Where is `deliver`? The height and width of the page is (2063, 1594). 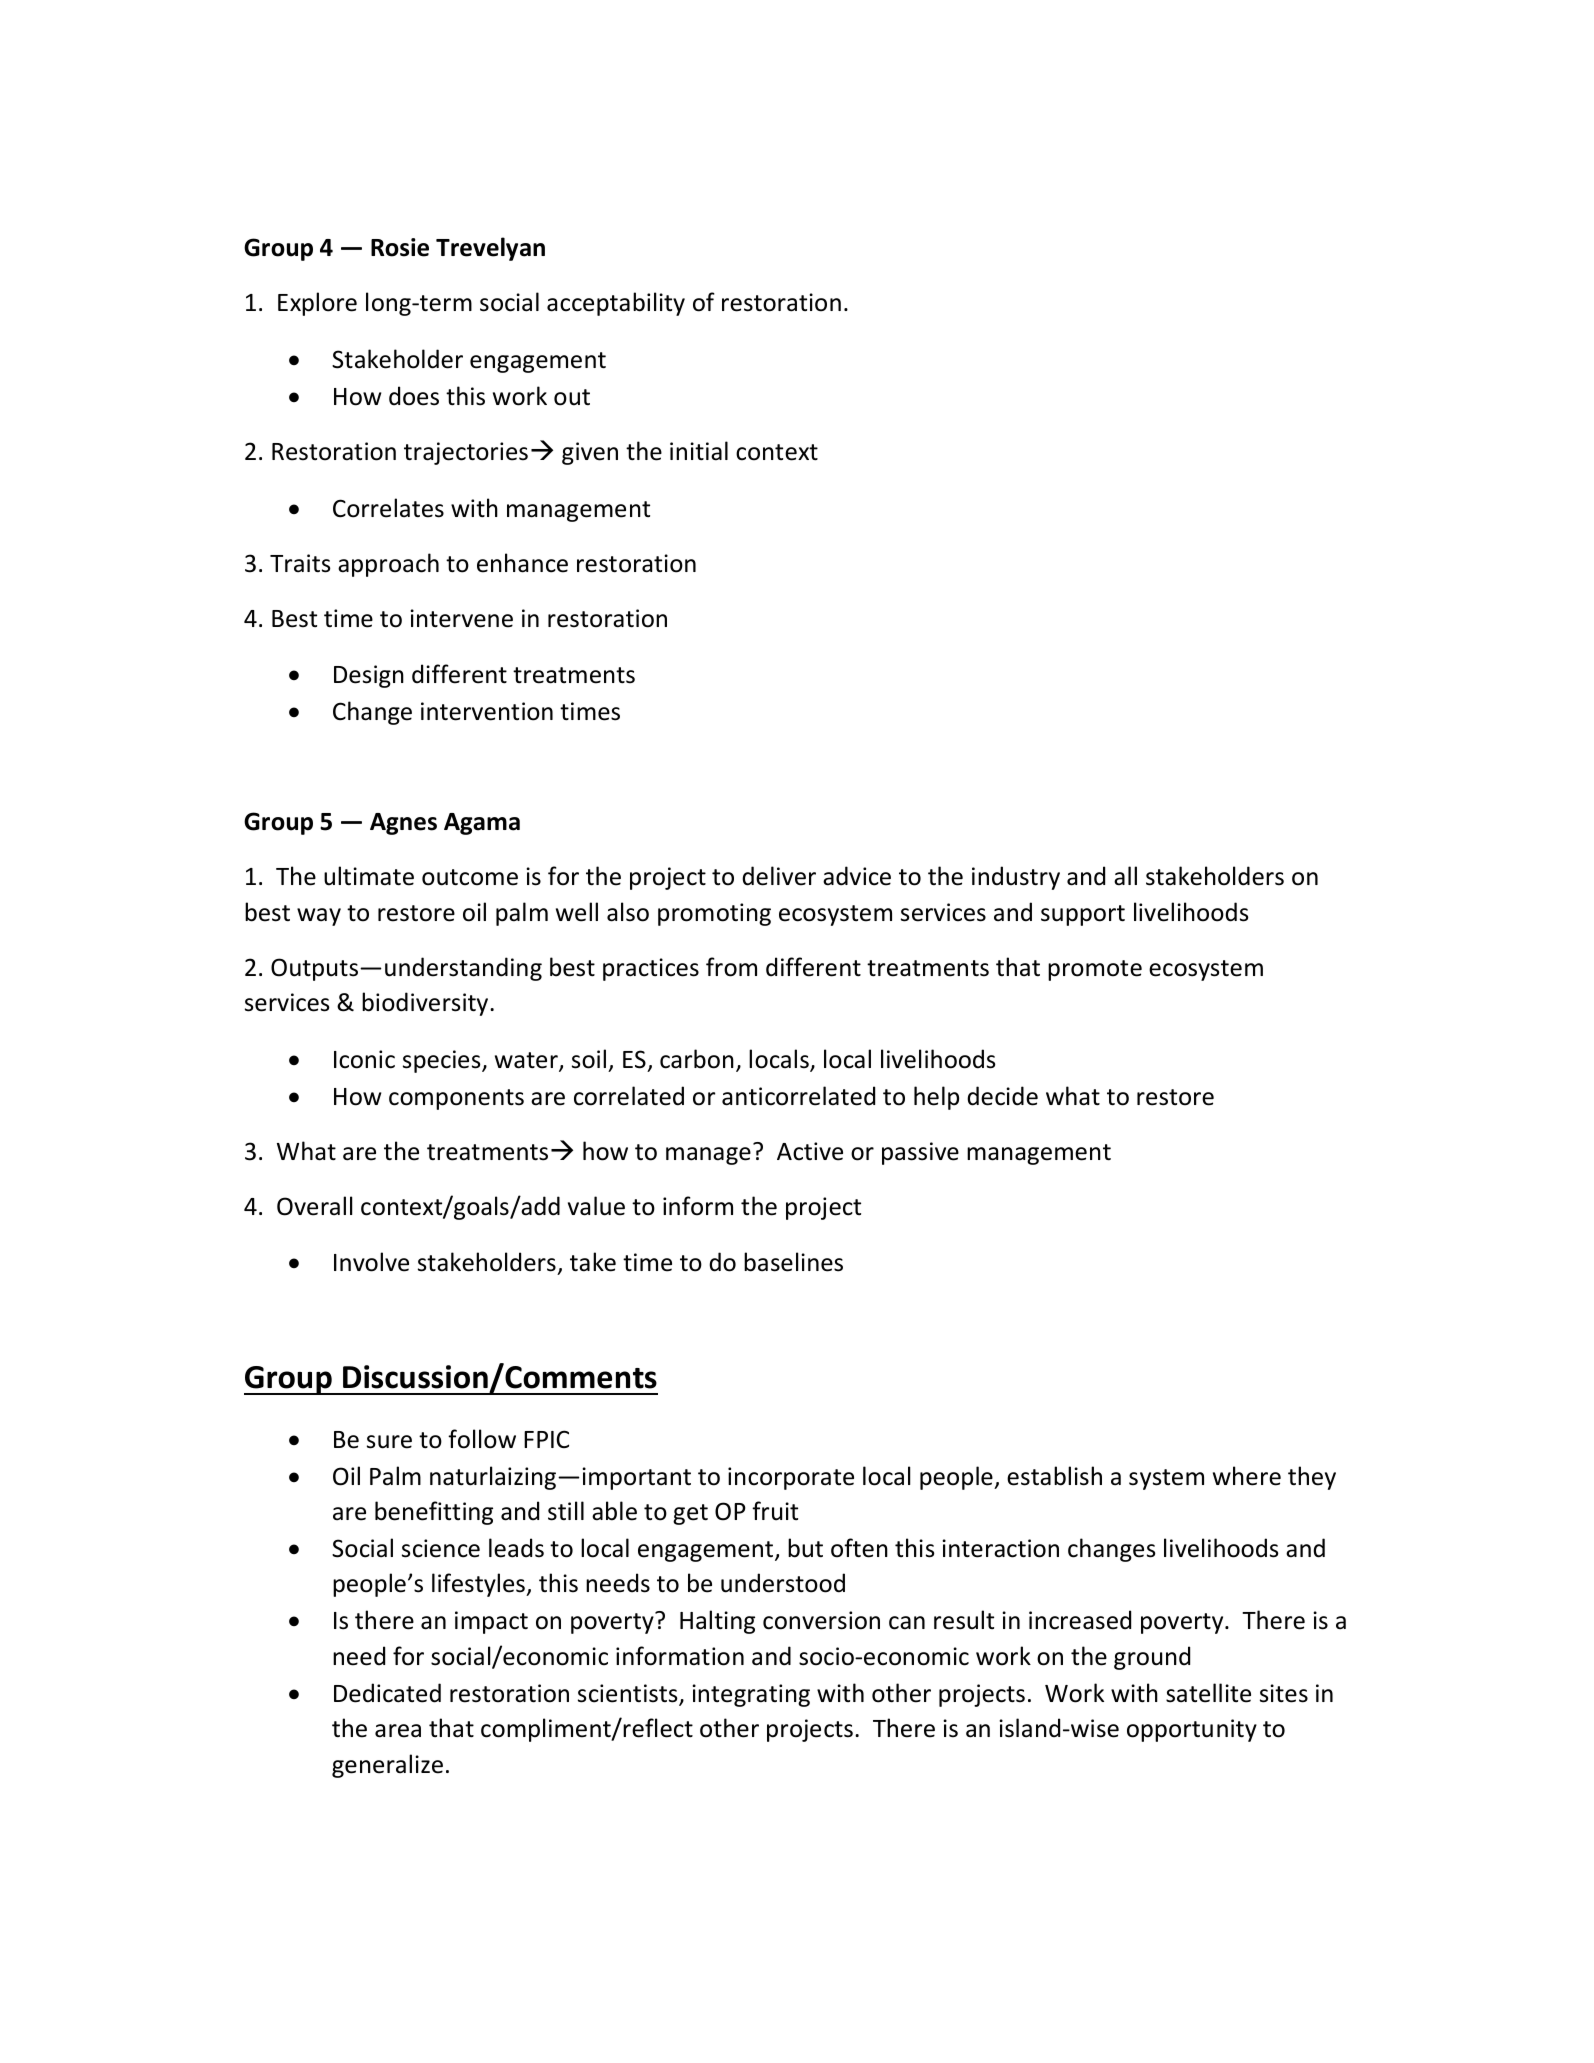 deliver is located at coordinates (779, 876).
